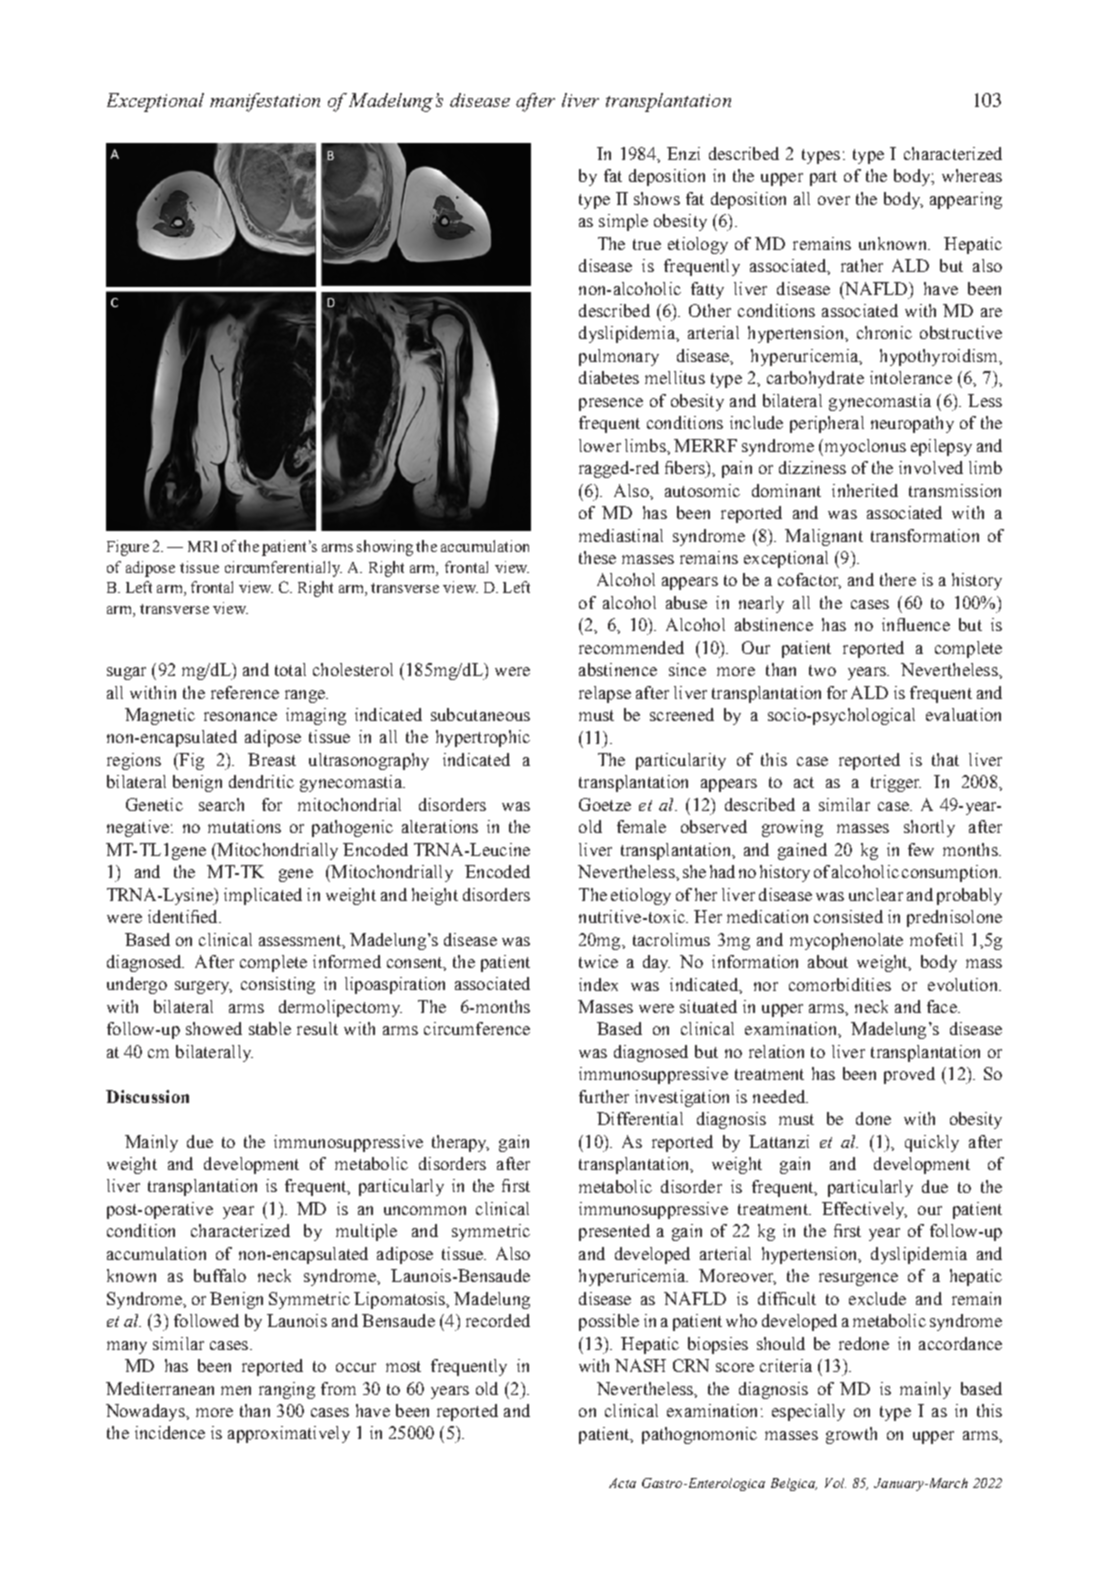  I want to click on manifestation, so click(265, 102).
